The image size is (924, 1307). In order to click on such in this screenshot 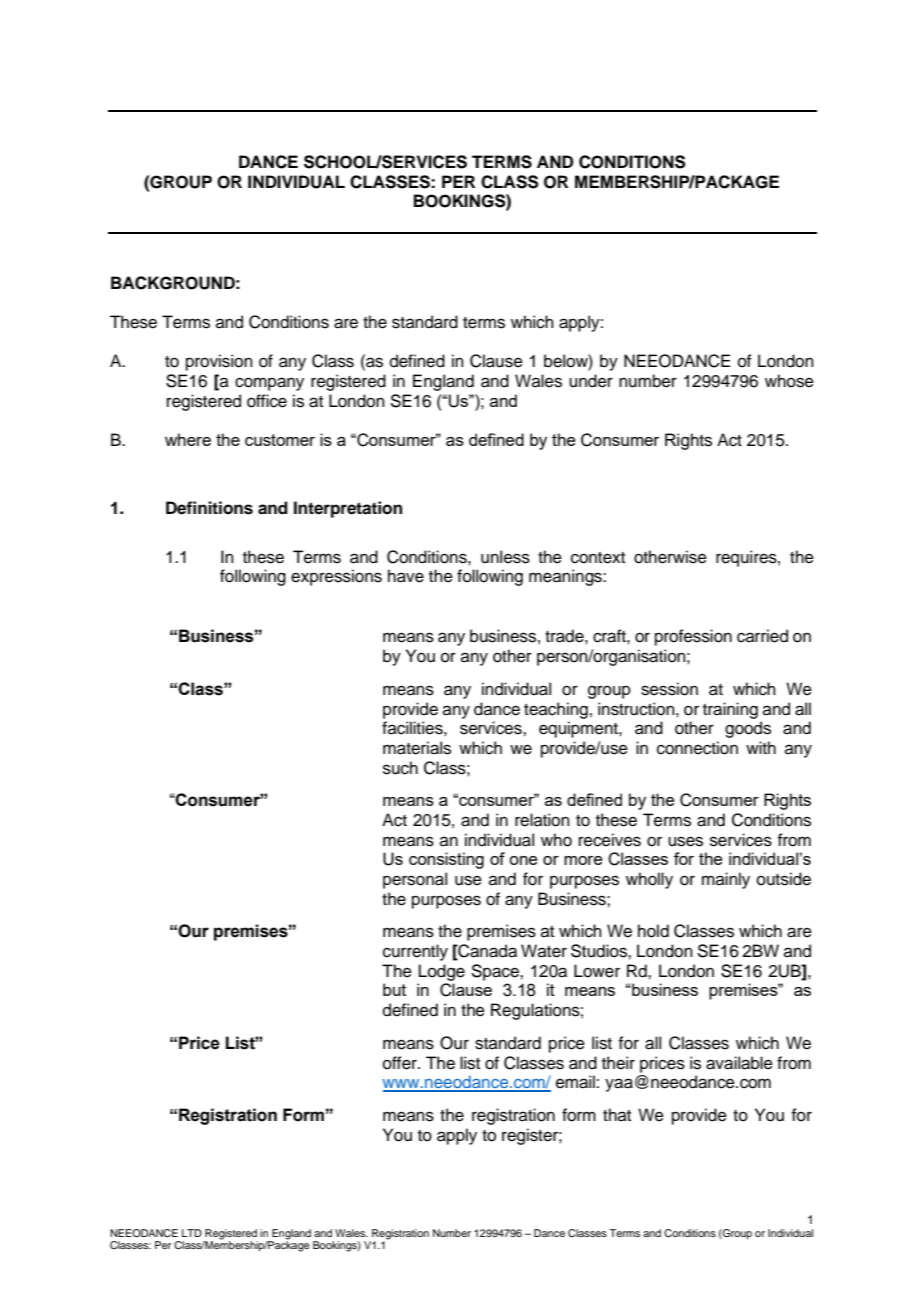, I will do `click(400, 768)`.
